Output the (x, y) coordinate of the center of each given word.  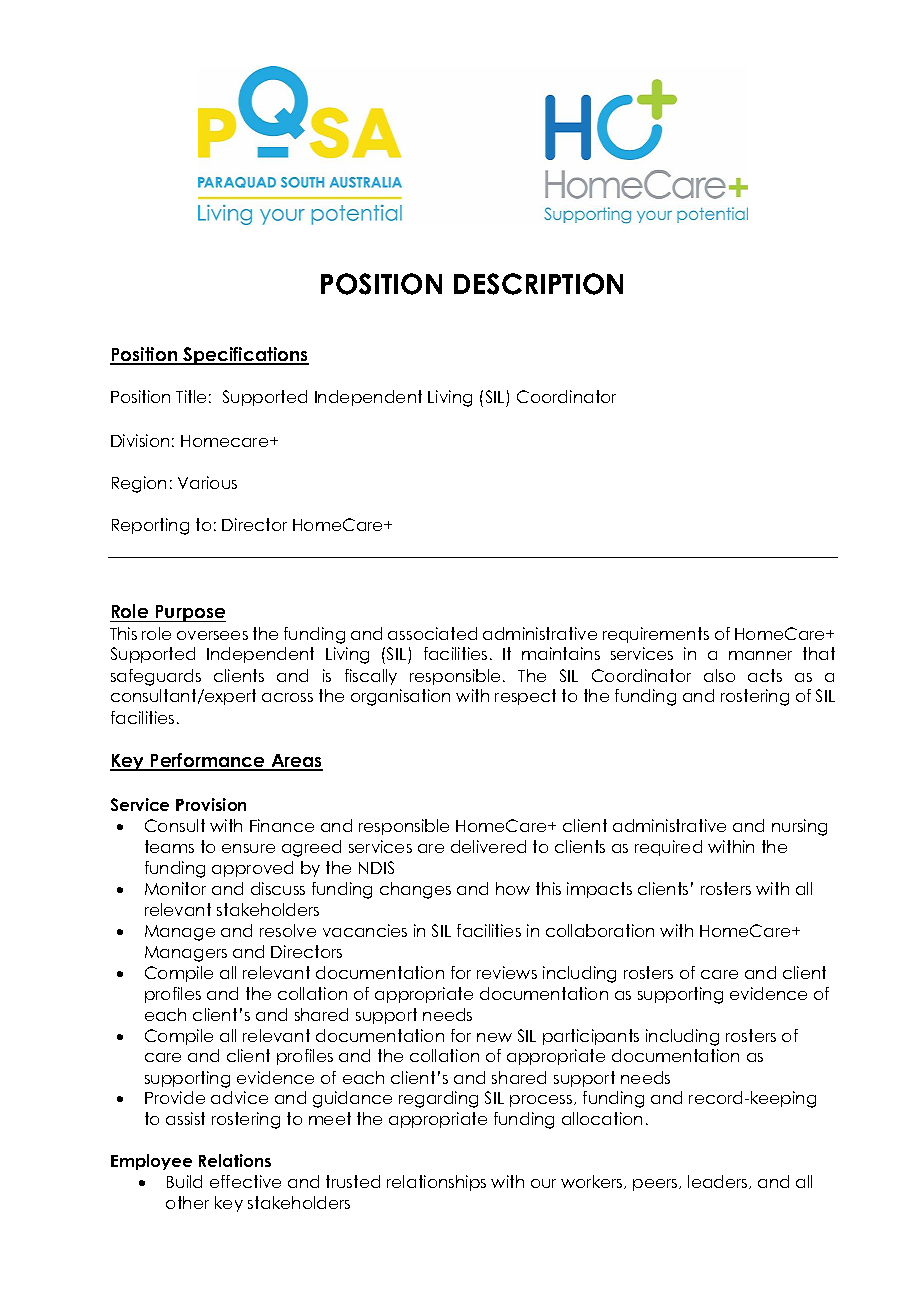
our (543, 1183)
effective (245, 1181)
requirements (656, 635)
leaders (719, 1182)
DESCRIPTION (538, 284)
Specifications (245, 356)
